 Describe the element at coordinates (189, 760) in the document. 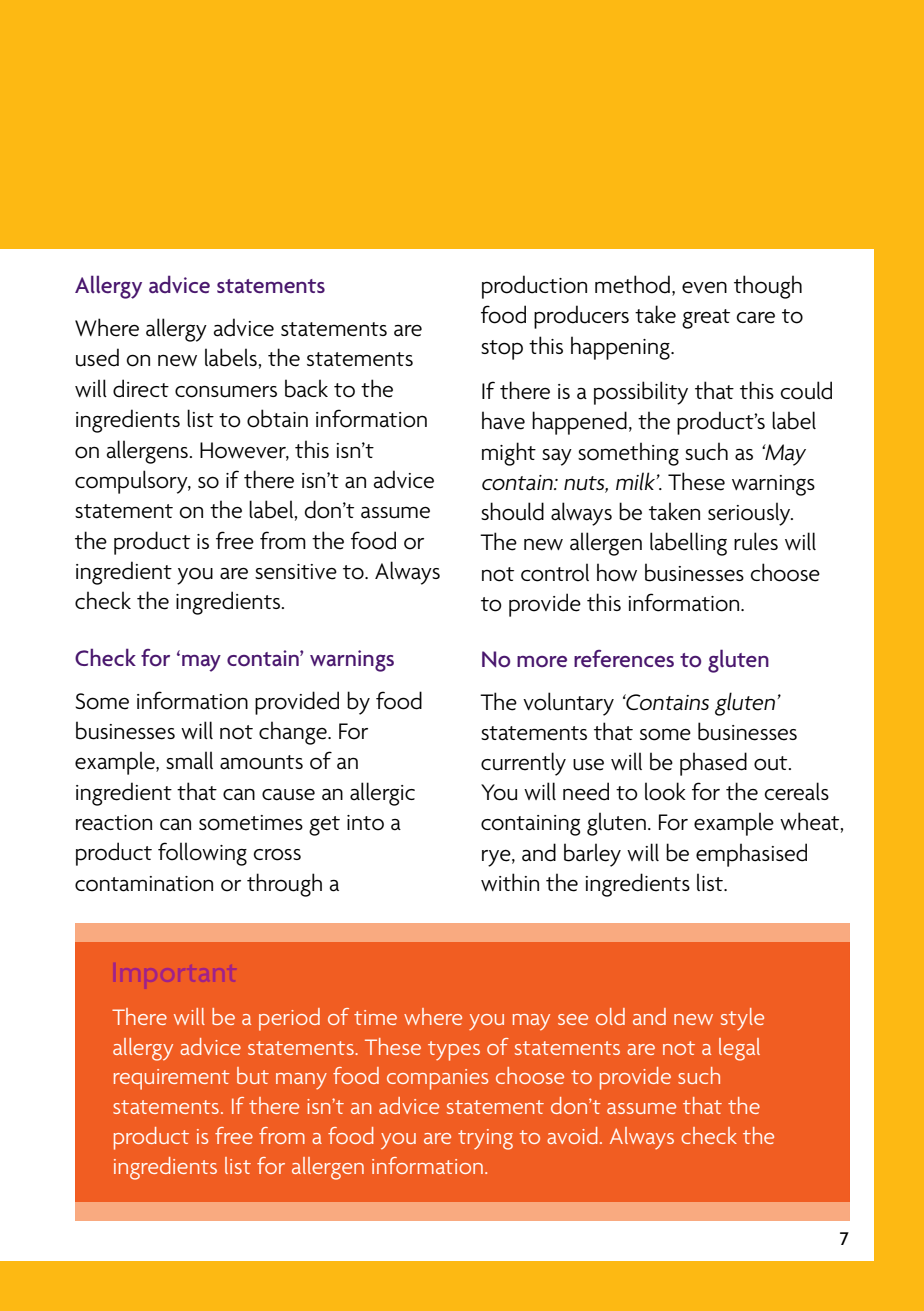

I see `small` at that location.
